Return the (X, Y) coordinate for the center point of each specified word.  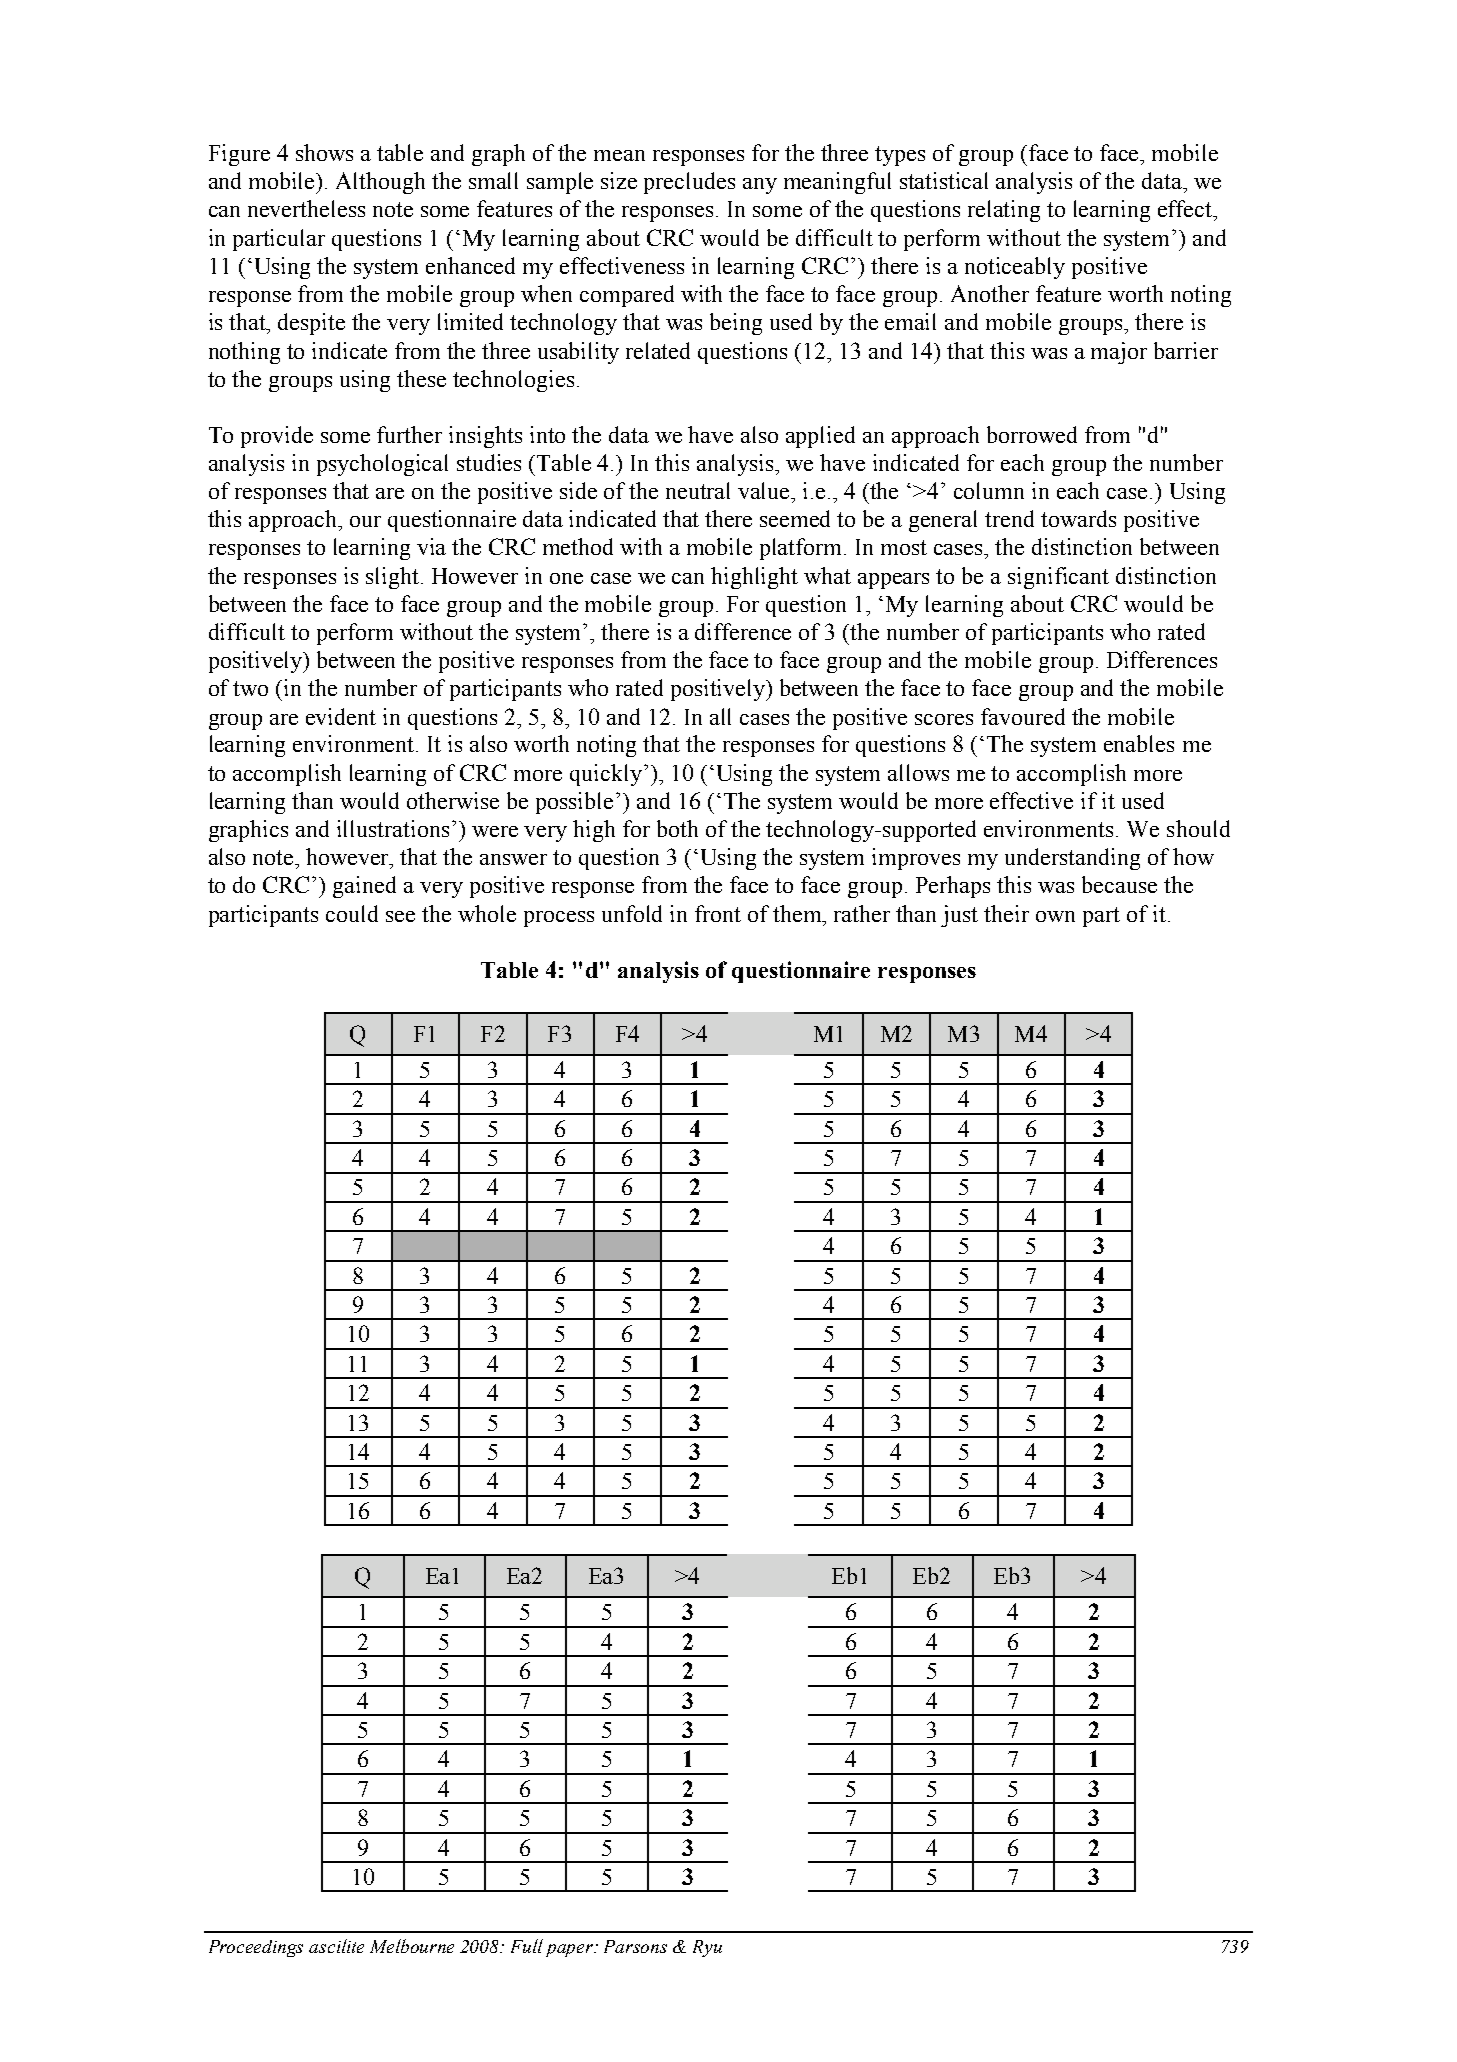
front (718, 913)
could (352, 913)
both (677, 828)
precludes (689, 183)
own (1055, 916)
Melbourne (412, 1946)
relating (1004, 211)
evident (341, 716)
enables (1139, 743)
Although (380, 183)
